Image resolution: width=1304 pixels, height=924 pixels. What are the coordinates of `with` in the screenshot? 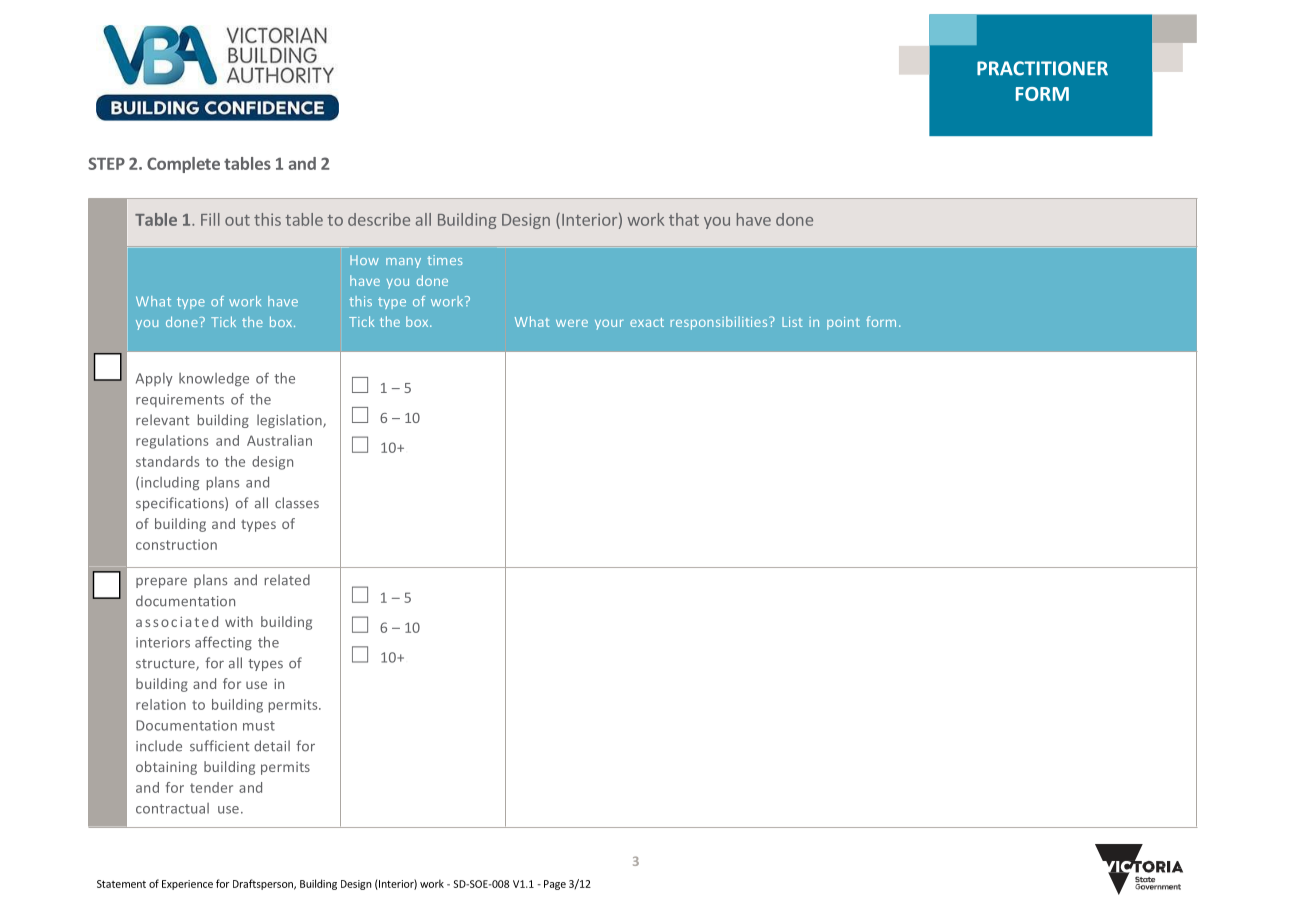 It's located at (239, 621).
